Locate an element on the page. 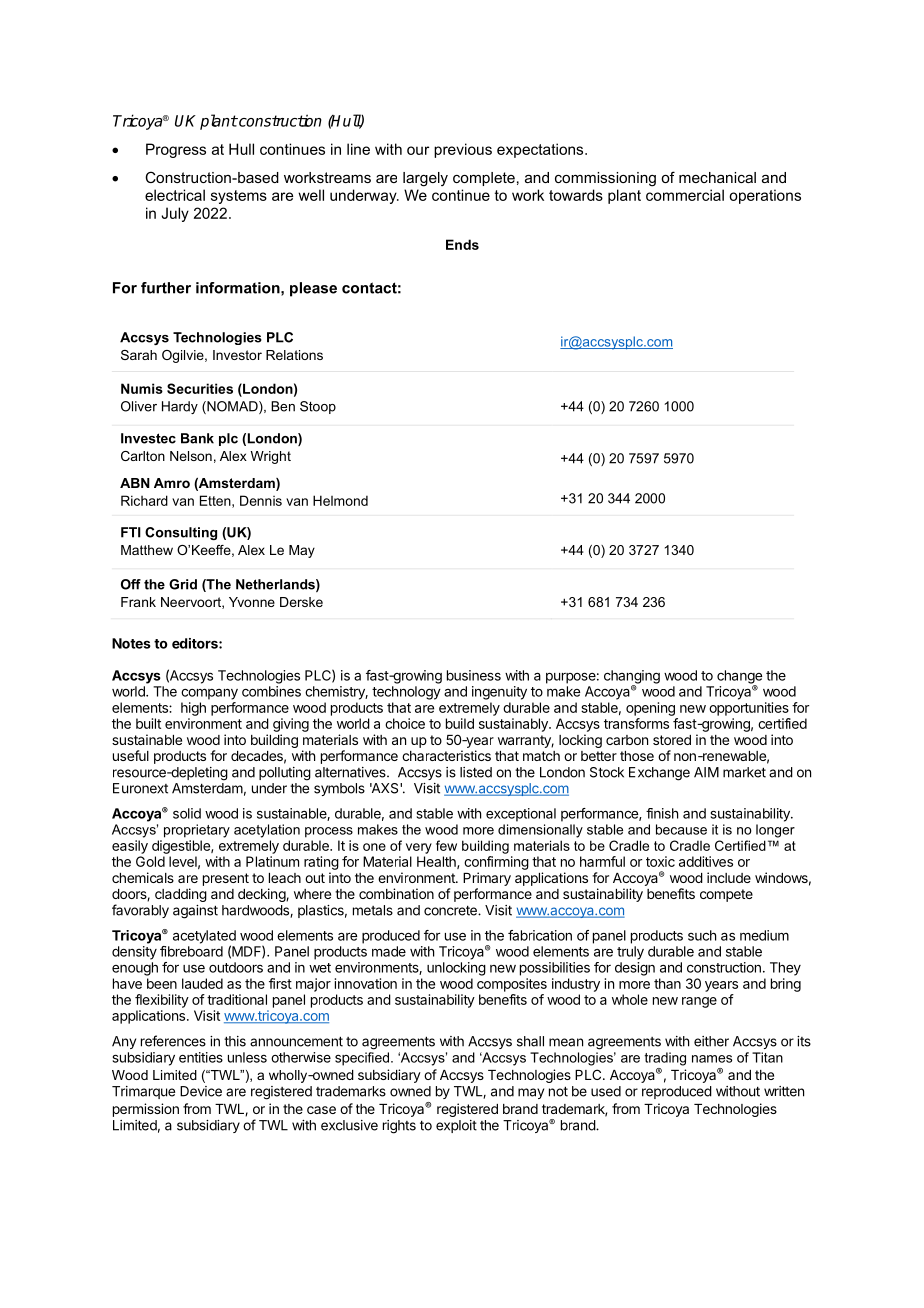  changing is located at coordinates (632, 678).
